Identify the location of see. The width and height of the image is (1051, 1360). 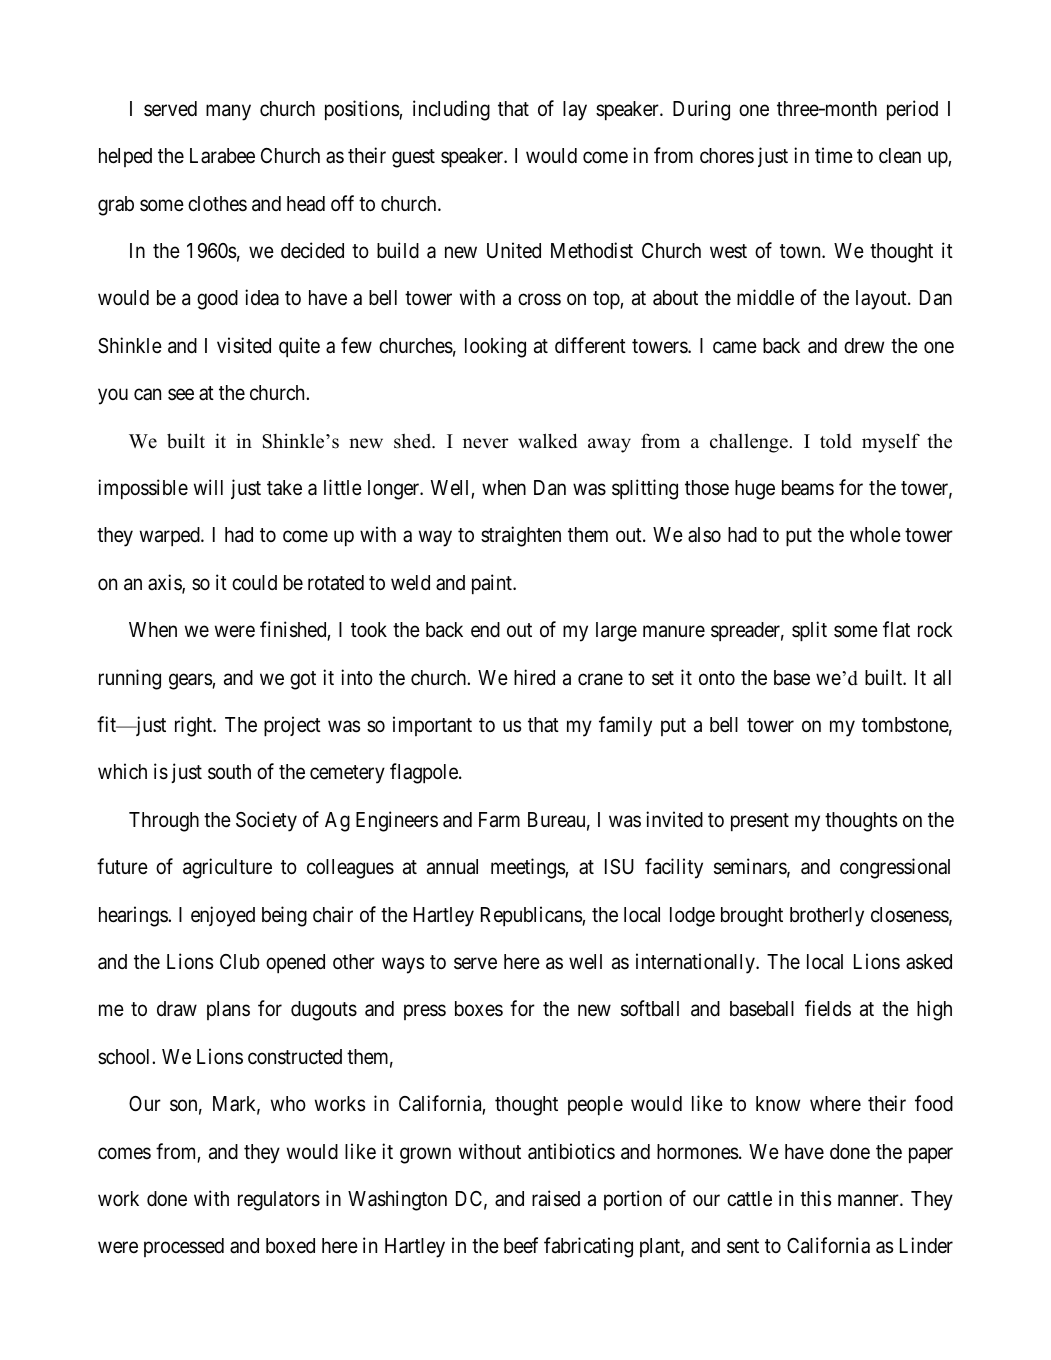
(181, 394).
